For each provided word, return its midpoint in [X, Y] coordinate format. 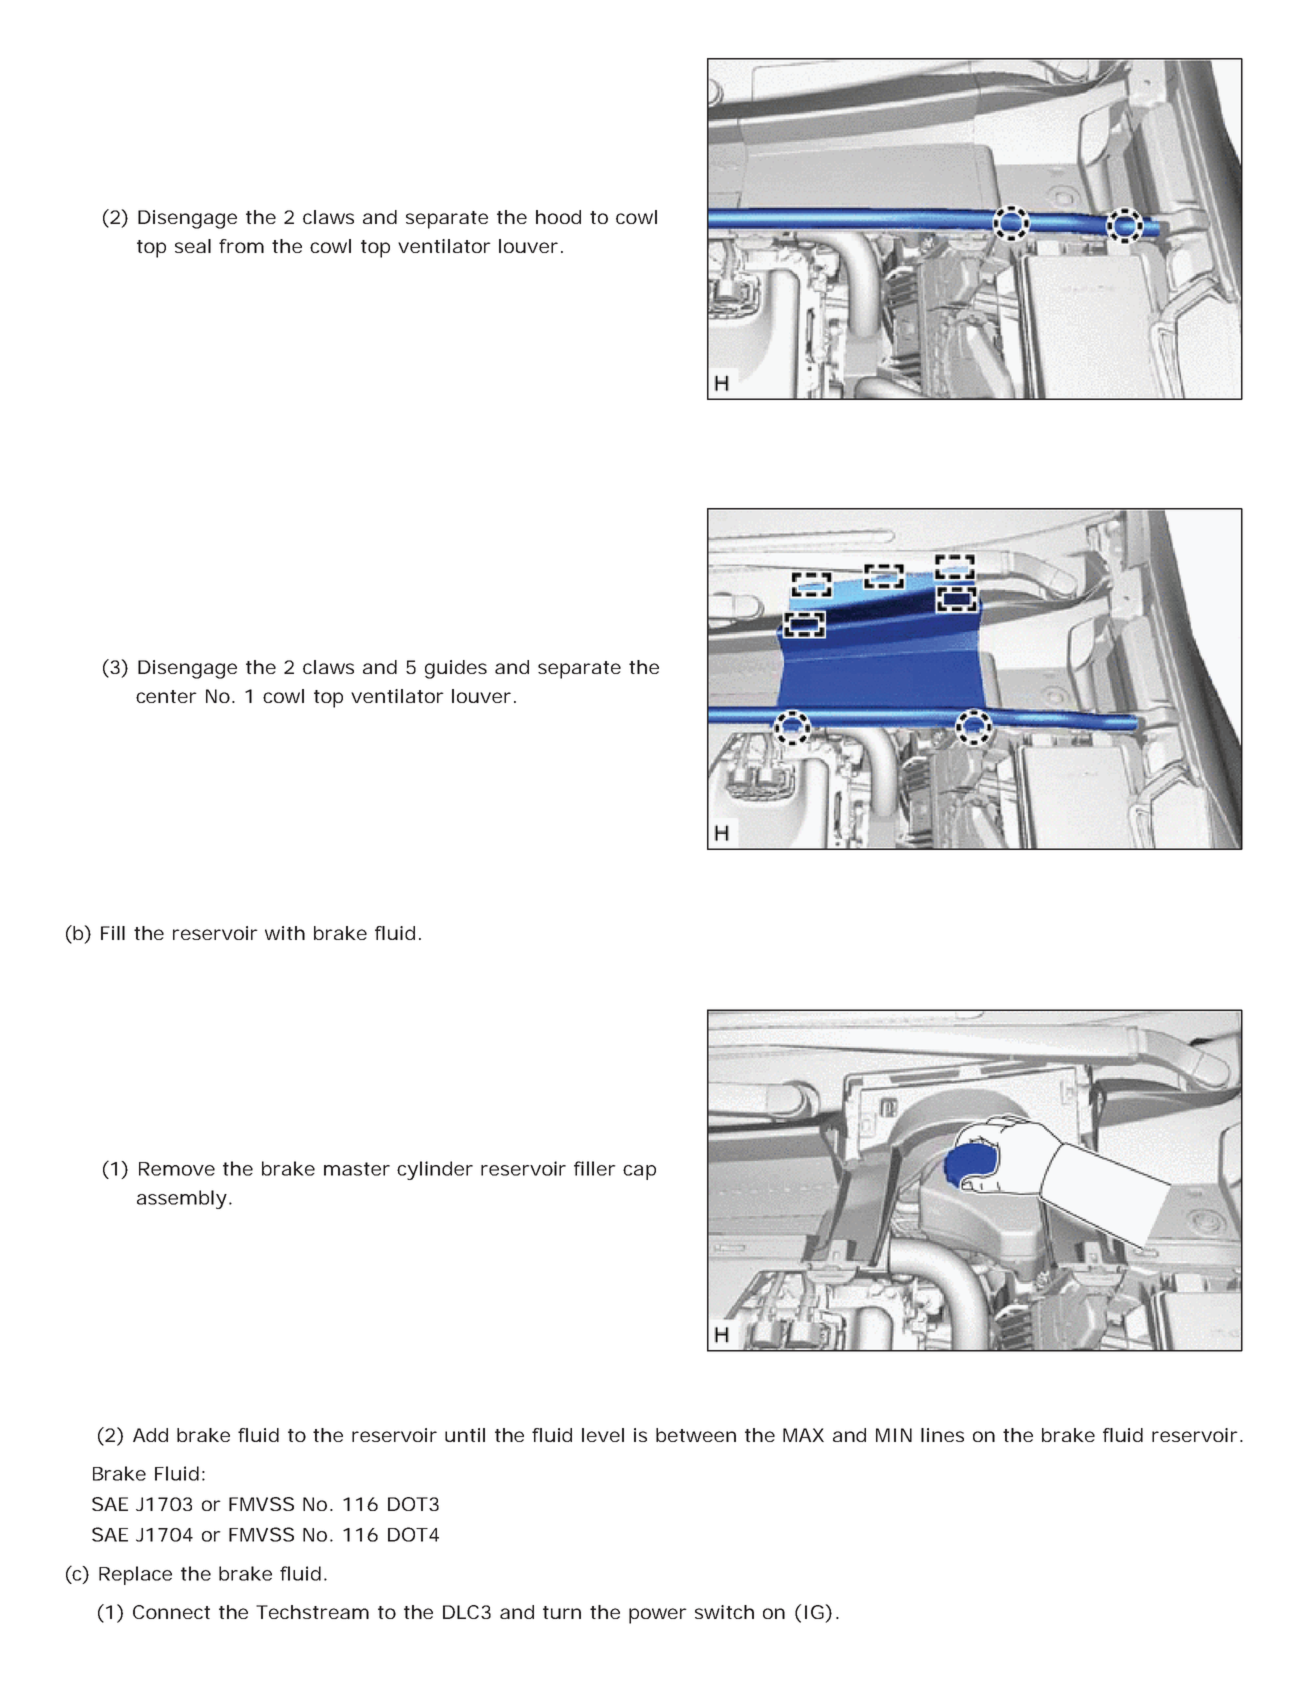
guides [456, 669]
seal [193, 246]
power [658, 1616]
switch [724, 1612]
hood [558, 217]
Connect [171, 1612]
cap [639, 1172]
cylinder [435, 1170]
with [285, 933]
